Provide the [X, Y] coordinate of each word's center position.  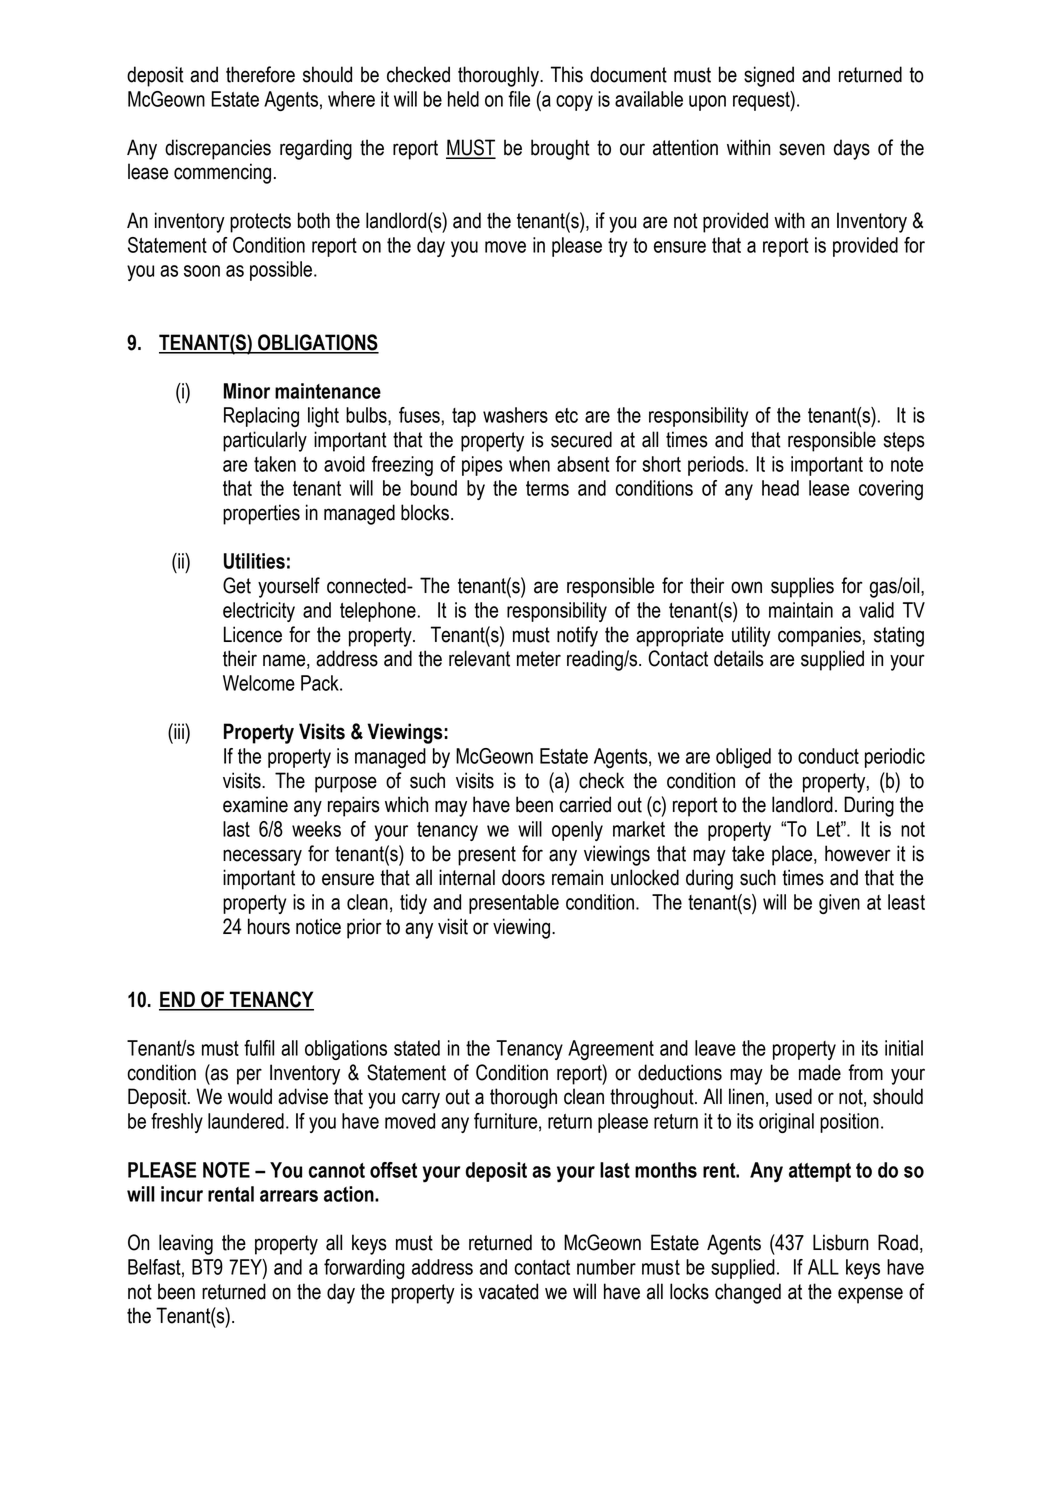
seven [802, 149]
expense [870, 1295]
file [519, 99]
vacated [508, 1291]
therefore [260, 74]
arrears [289, 1196]
